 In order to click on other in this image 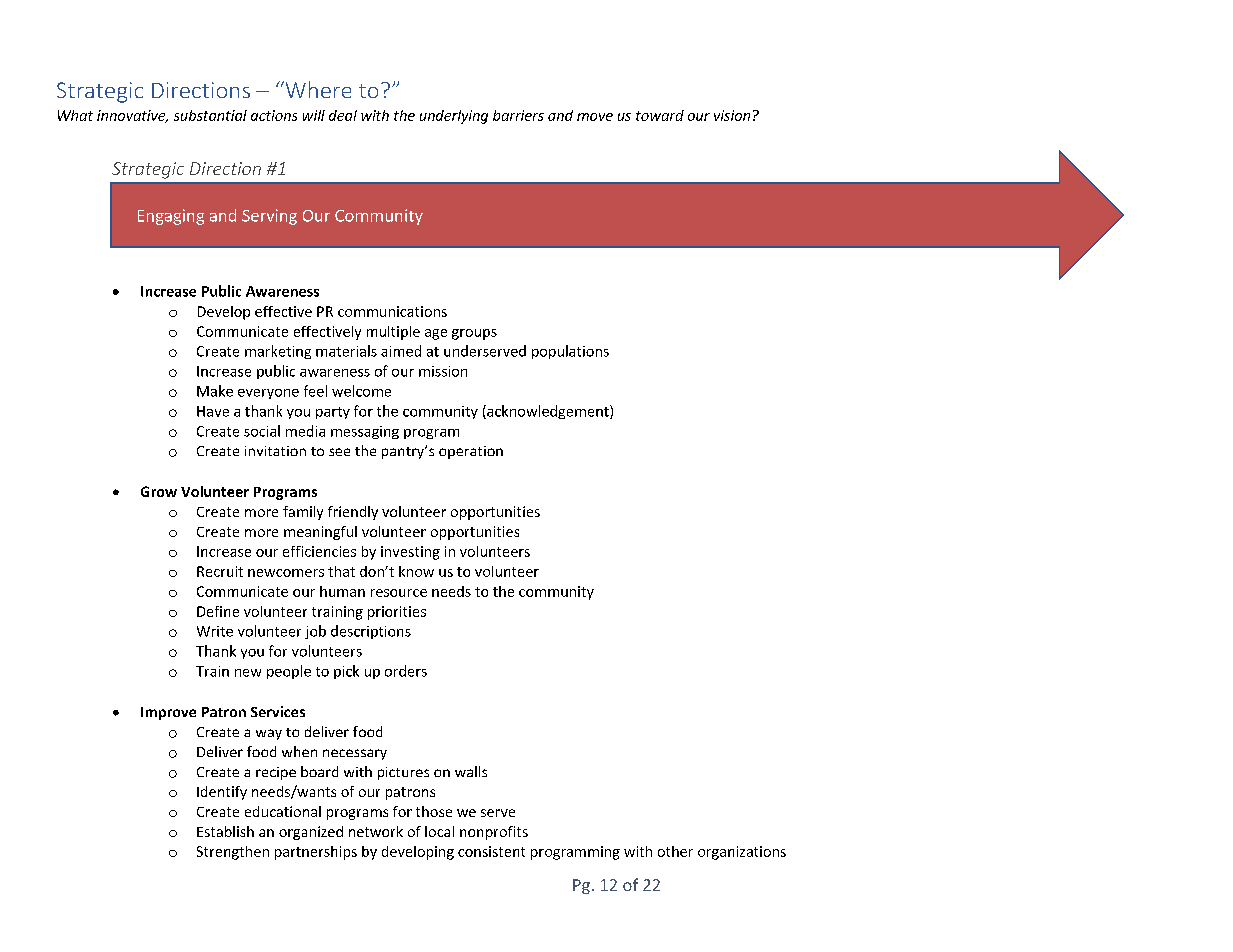, I will do `click(675, 851)`.
